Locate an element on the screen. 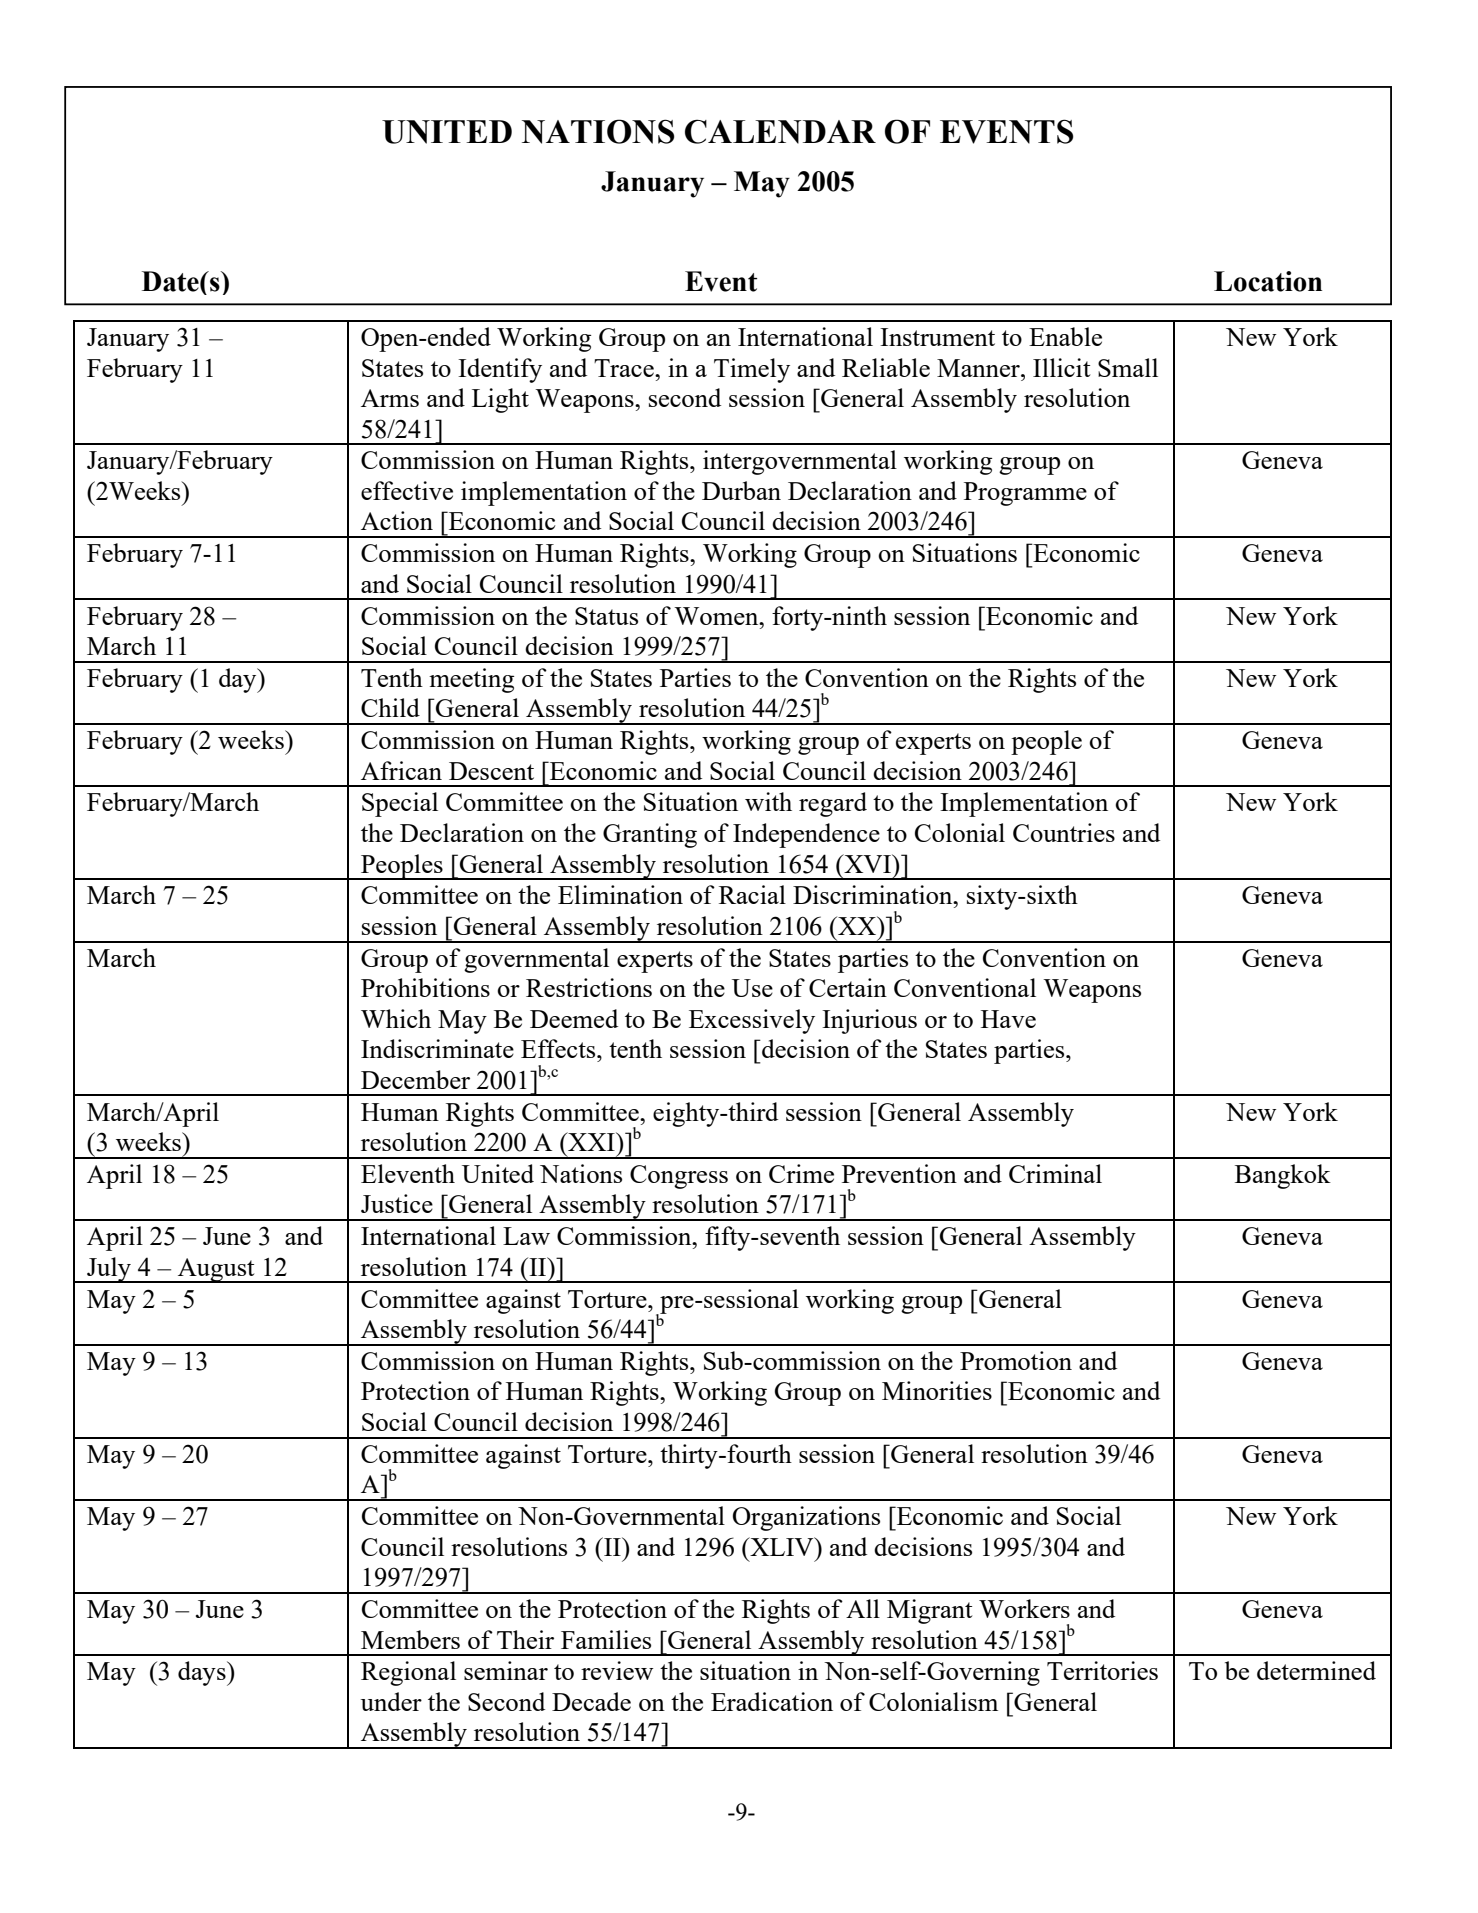 This screenshot has width=1478, height=1913. Use is located at coordinates (752, 988).
